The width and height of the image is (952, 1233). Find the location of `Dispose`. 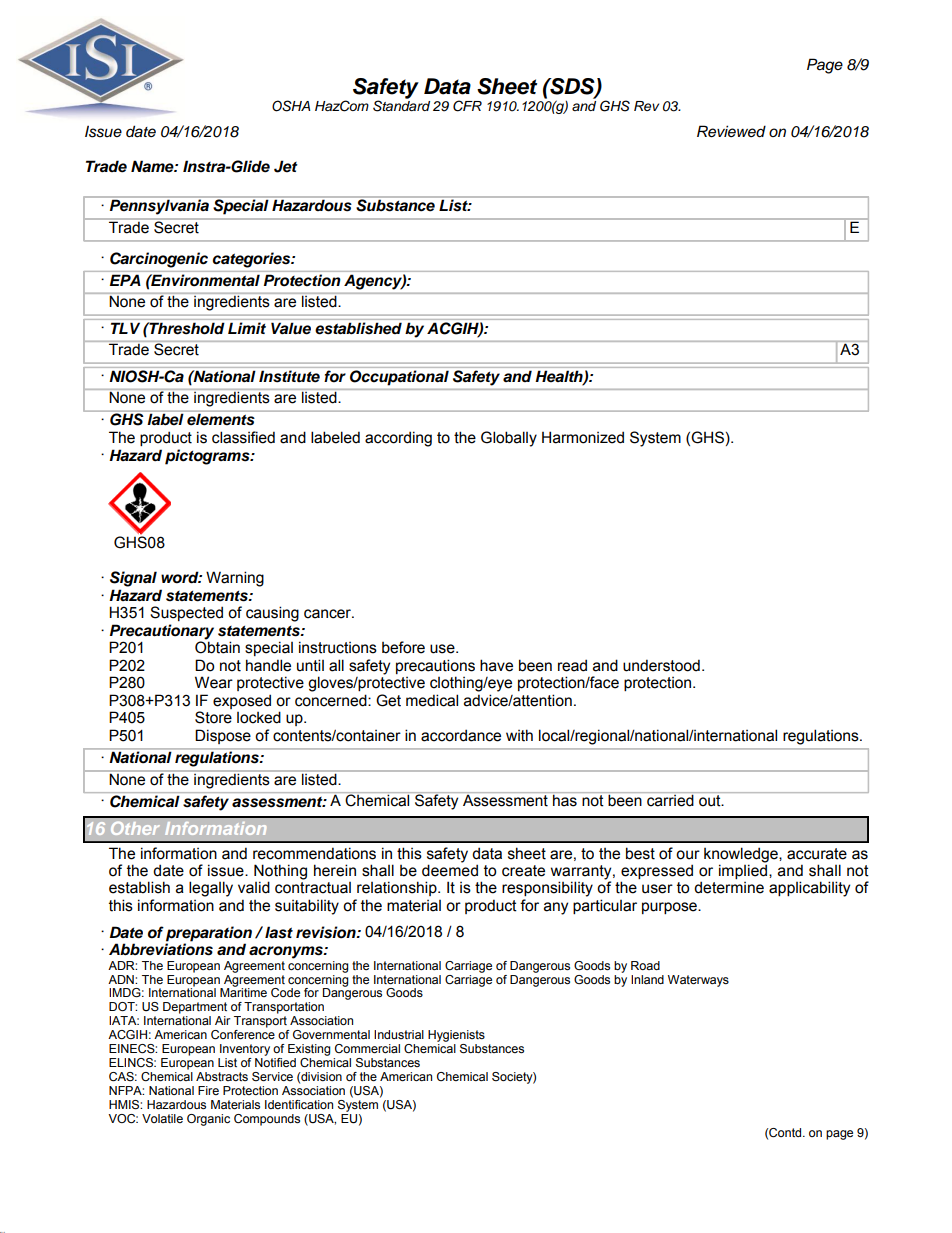

Dispose is located at coordinates (223, 736).
